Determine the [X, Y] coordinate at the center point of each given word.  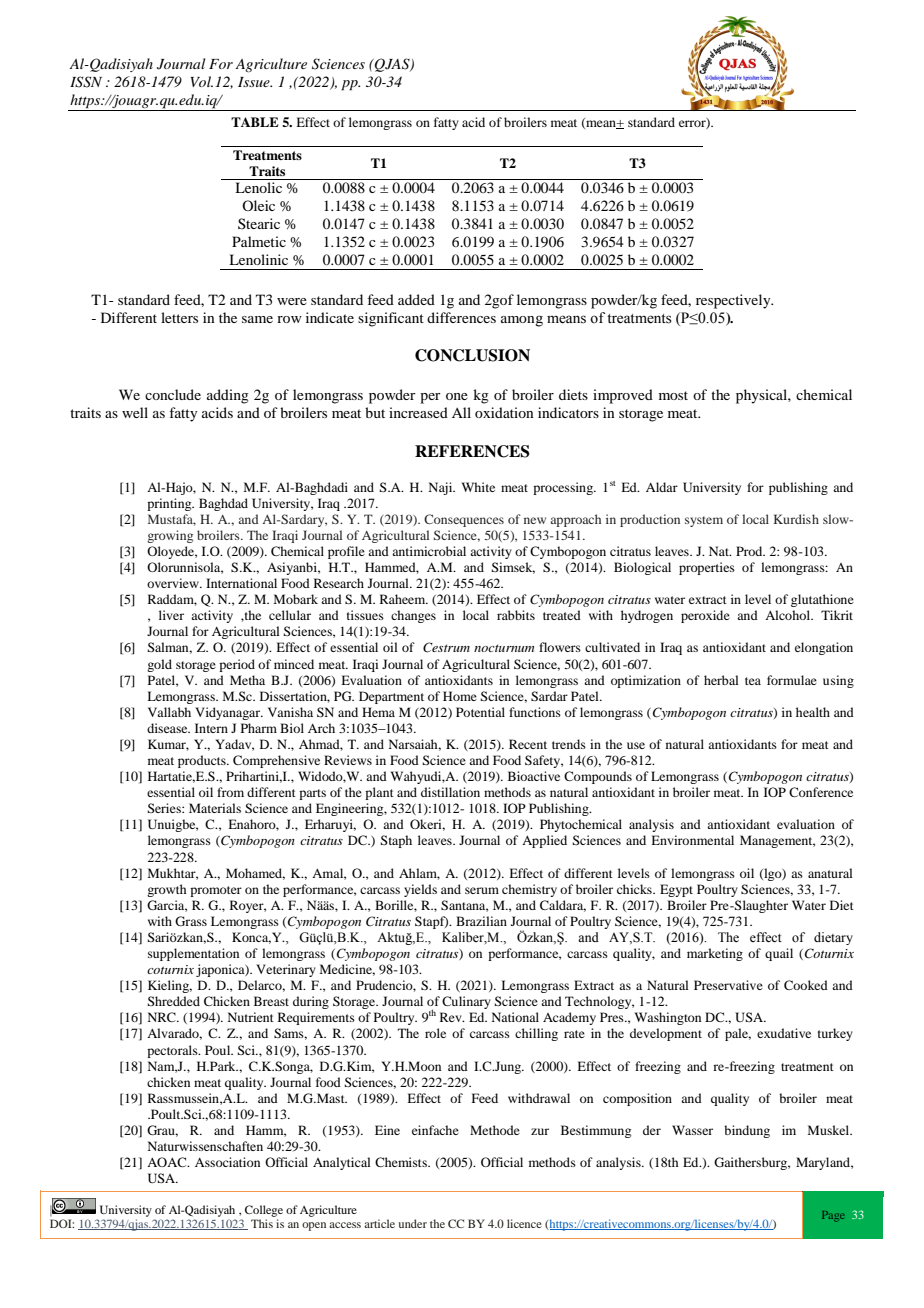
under [412, 1223]
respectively [734, 301]
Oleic [258, 205]
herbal [721, 680]
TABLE [255, 122]
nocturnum [504, 648]
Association [227, 1162]
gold [159, 665]
